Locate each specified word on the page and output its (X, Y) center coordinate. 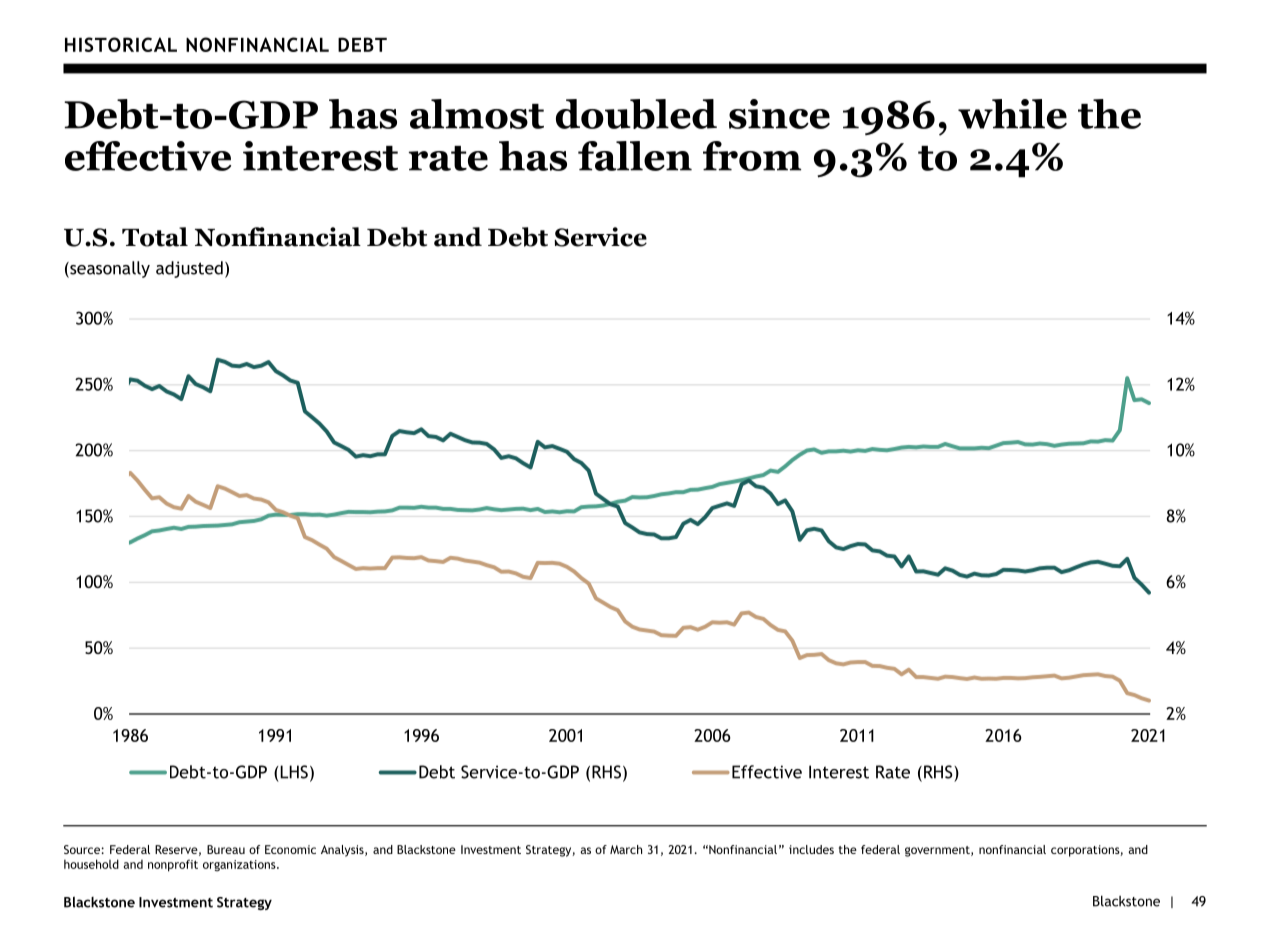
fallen (635, 156)
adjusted (189, 269)
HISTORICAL (121, 44)
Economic (290, 849)
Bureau (226, 849)
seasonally (109, 269)
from (752, 156)
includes (811, 849)
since (779, 114)
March (626, 849)
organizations (240, 866)
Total (155, 237)
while (1012, 114)
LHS (294, 772)
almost (477, 114)
